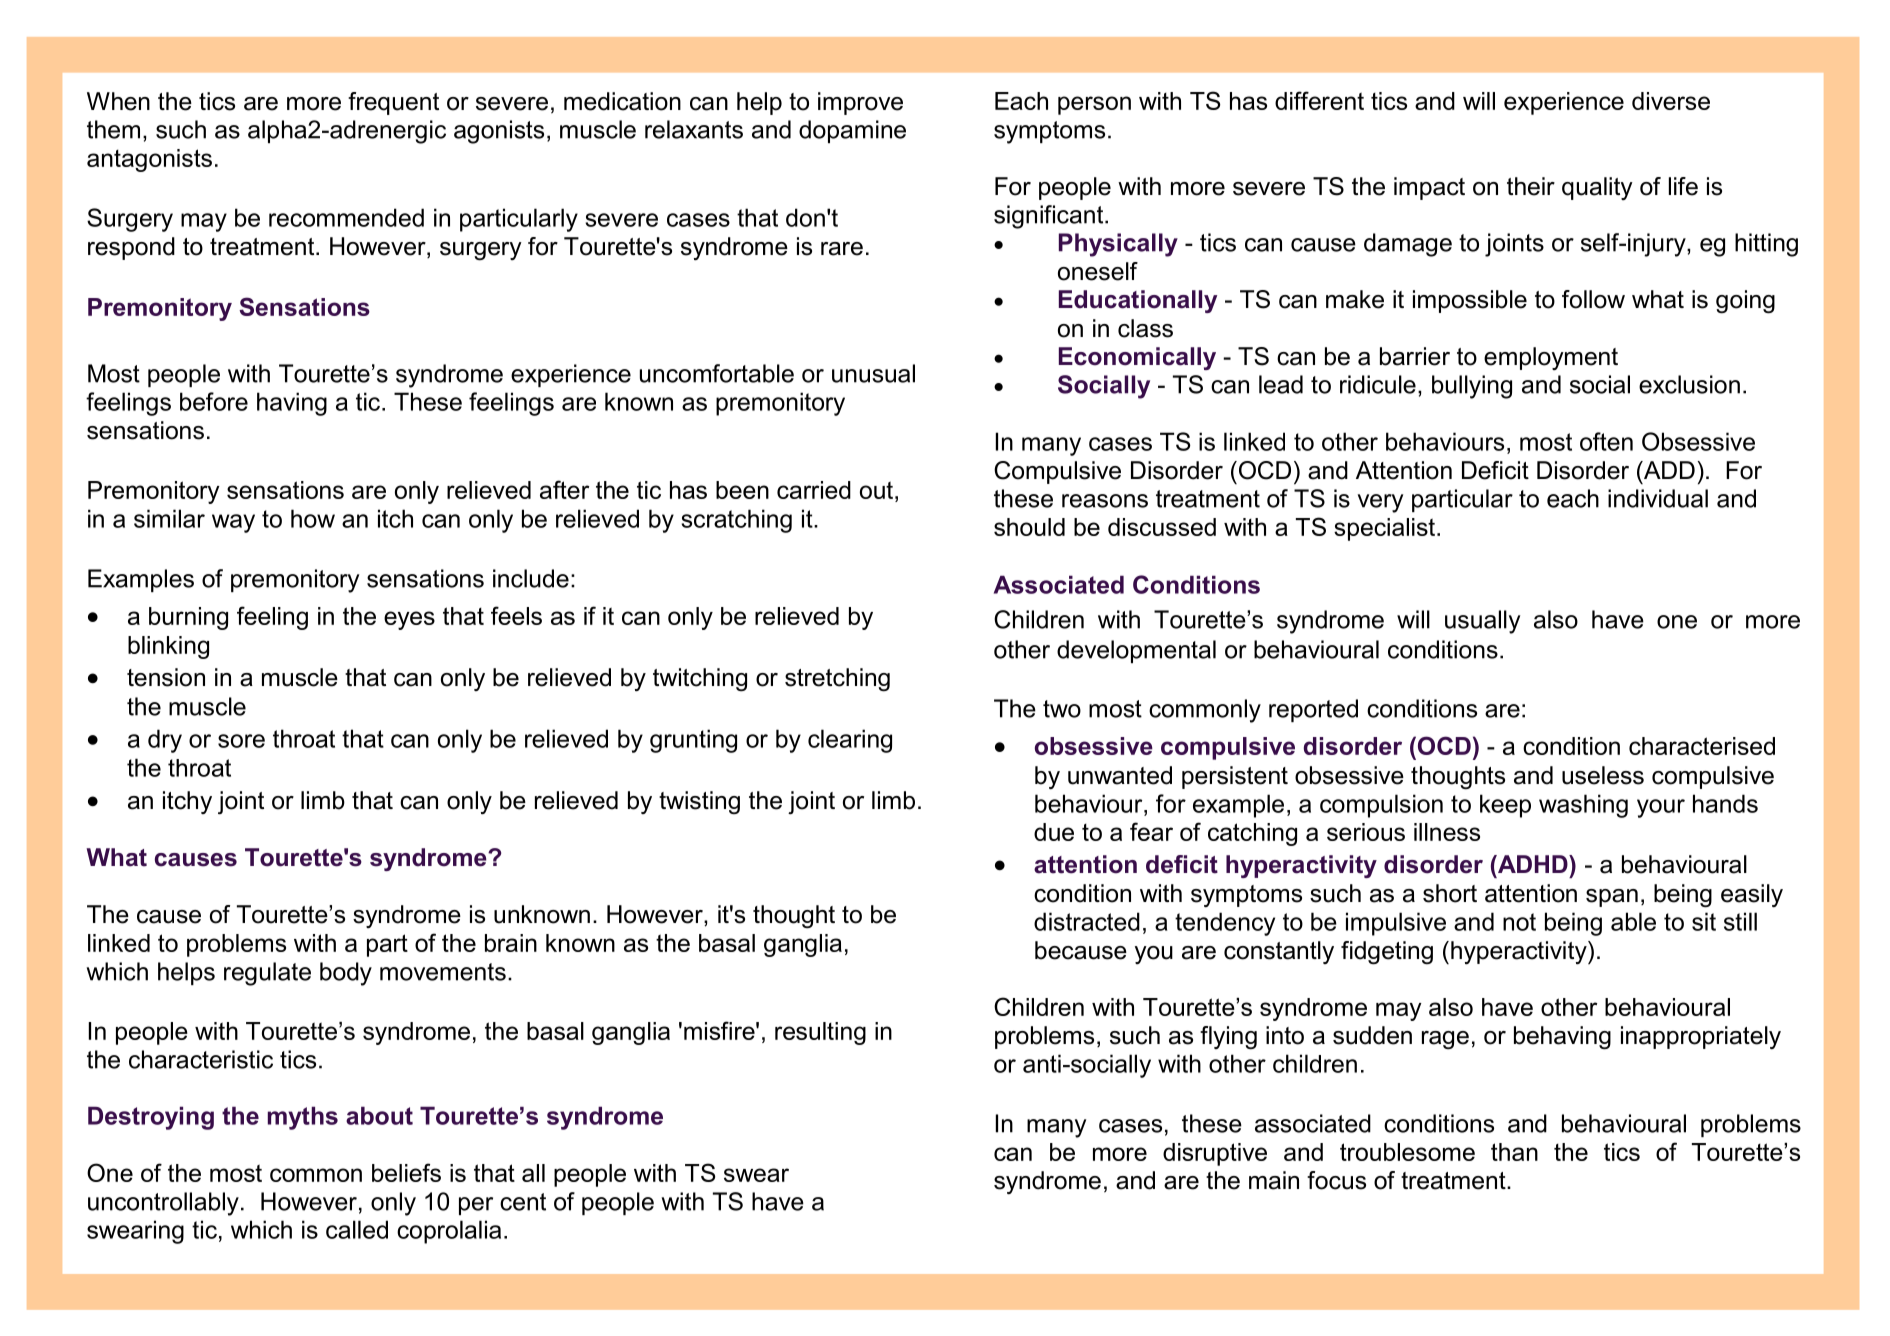 The image size is (1890, 1336). What do you see at coordinates (393, 103) in the screenshot?
I see `frequent` at bounding box center [393, 103].
